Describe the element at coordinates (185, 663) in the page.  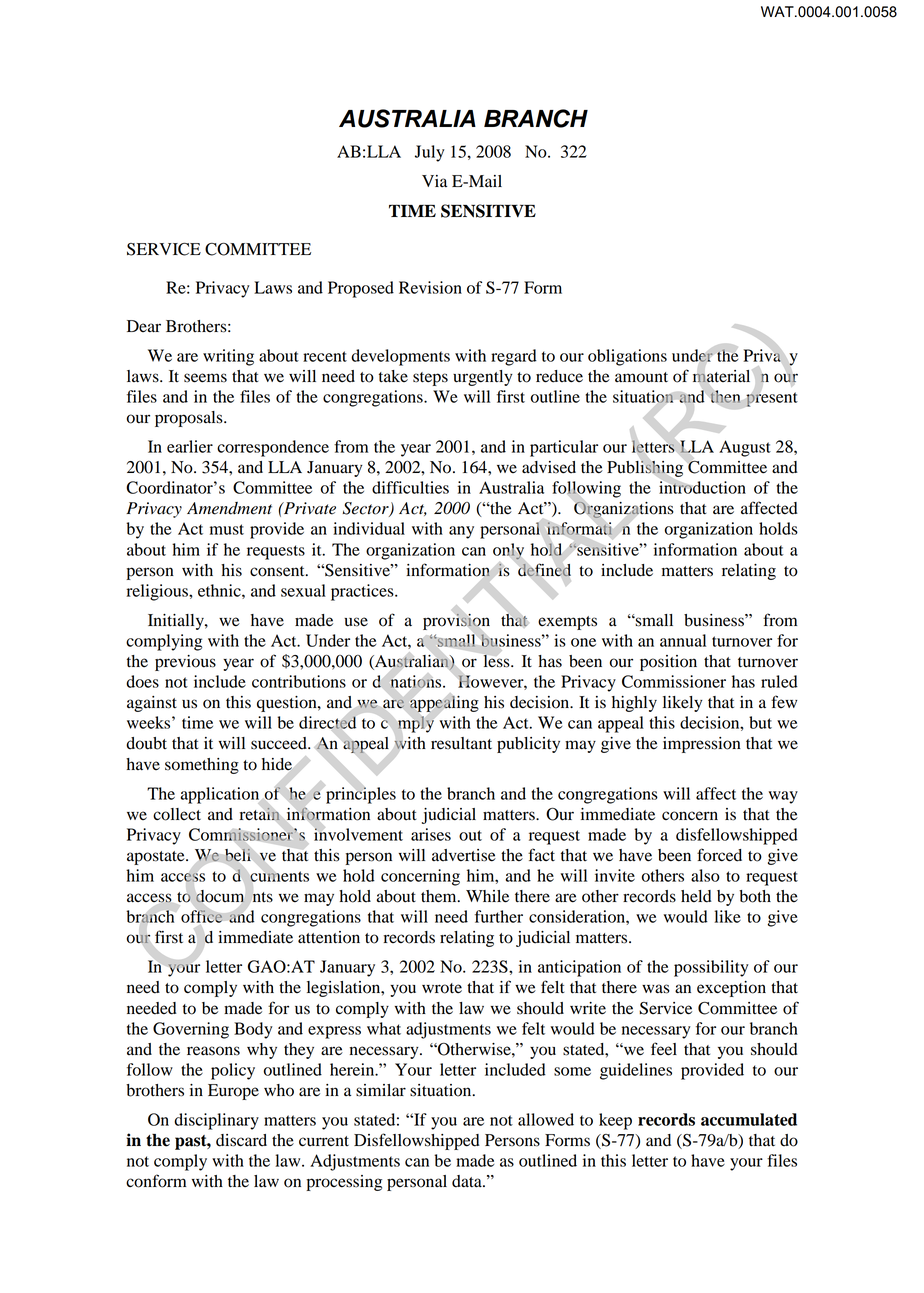
I see `previous` at that location.
